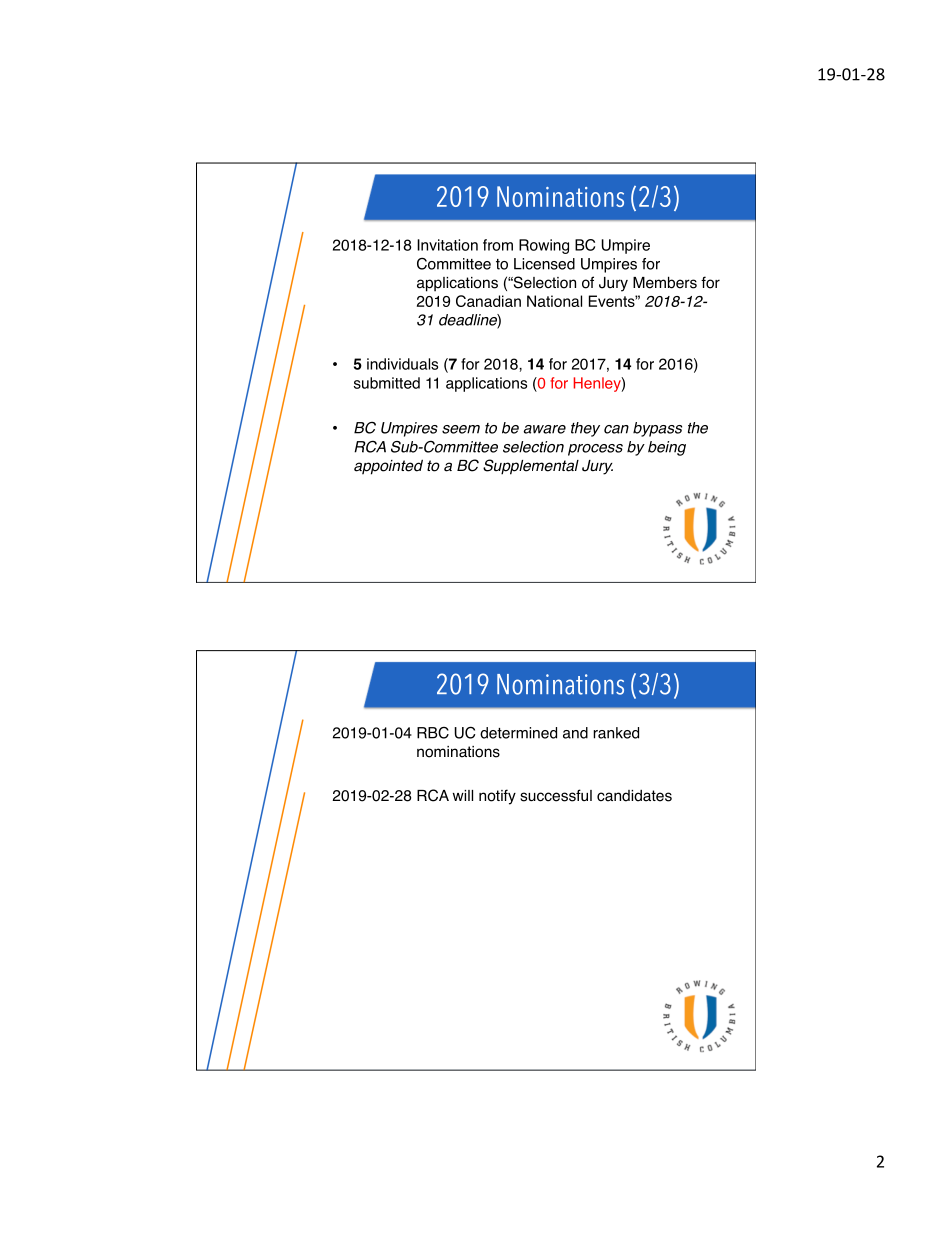  What do you see at coordinates (657, 429) in the screenshot?
I see `bypass` at bounding box center [657, 429].
